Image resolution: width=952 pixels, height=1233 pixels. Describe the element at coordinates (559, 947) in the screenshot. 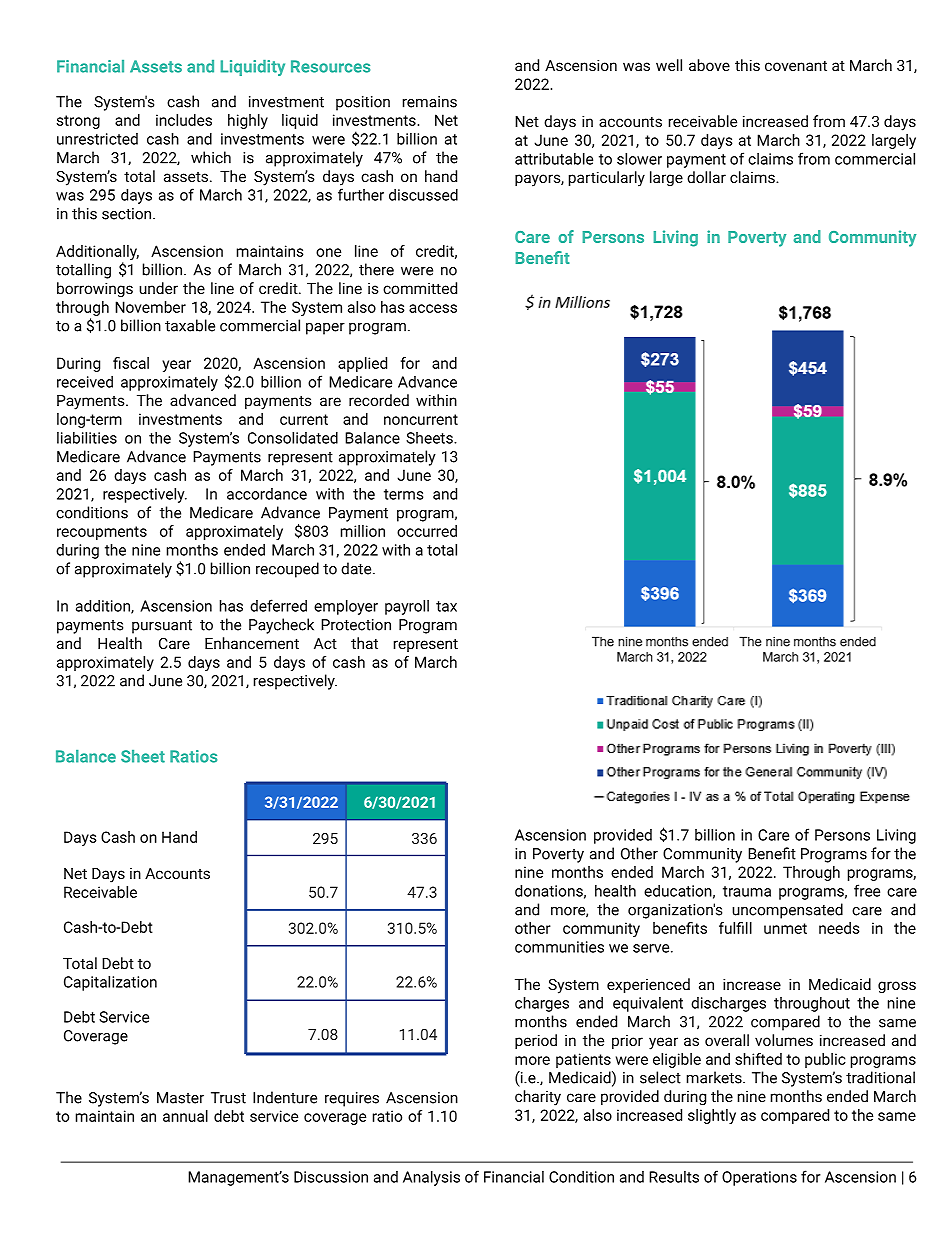

I see `communities` at that location.
